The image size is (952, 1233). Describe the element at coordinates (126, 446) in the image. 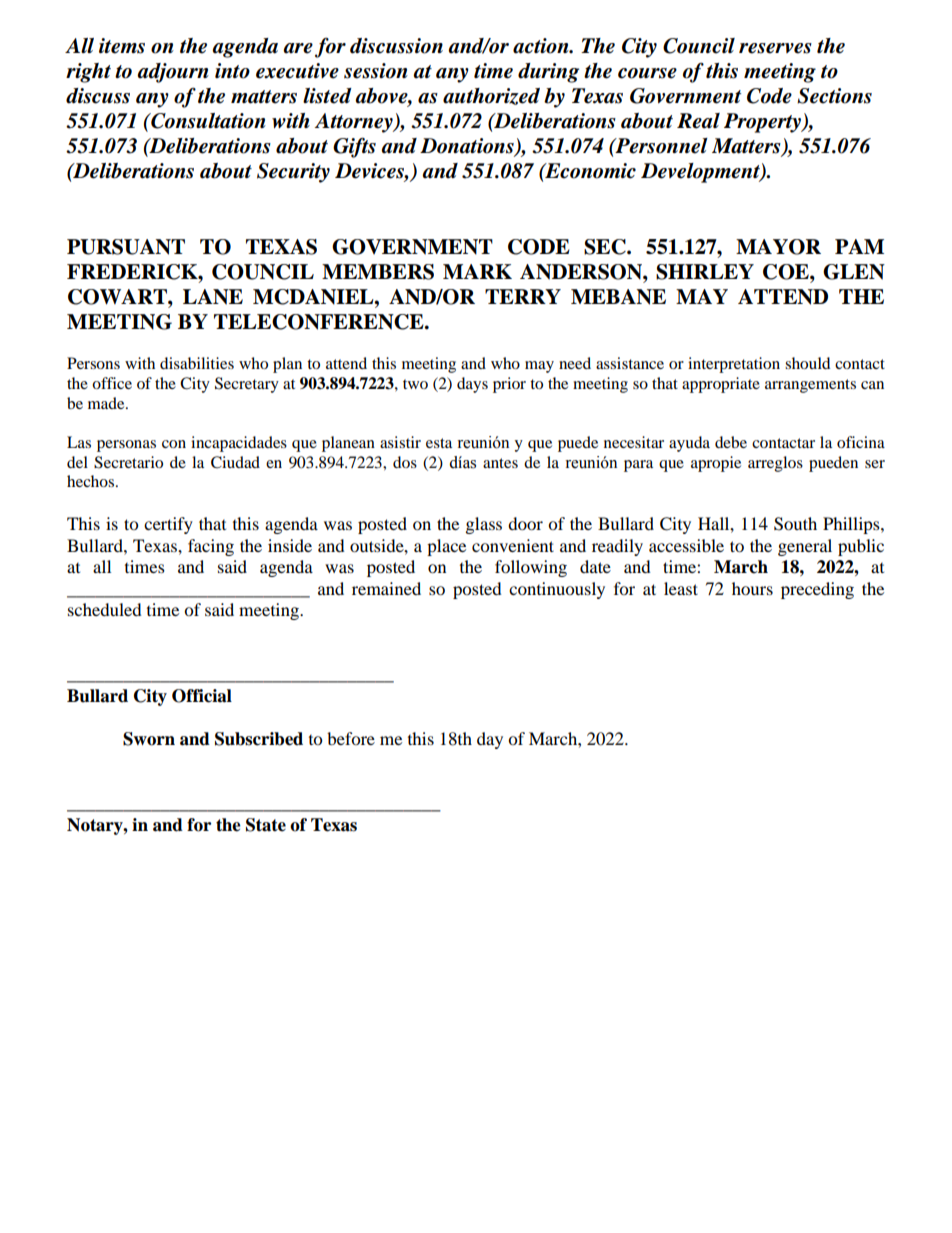

I see `personas` at that location.
